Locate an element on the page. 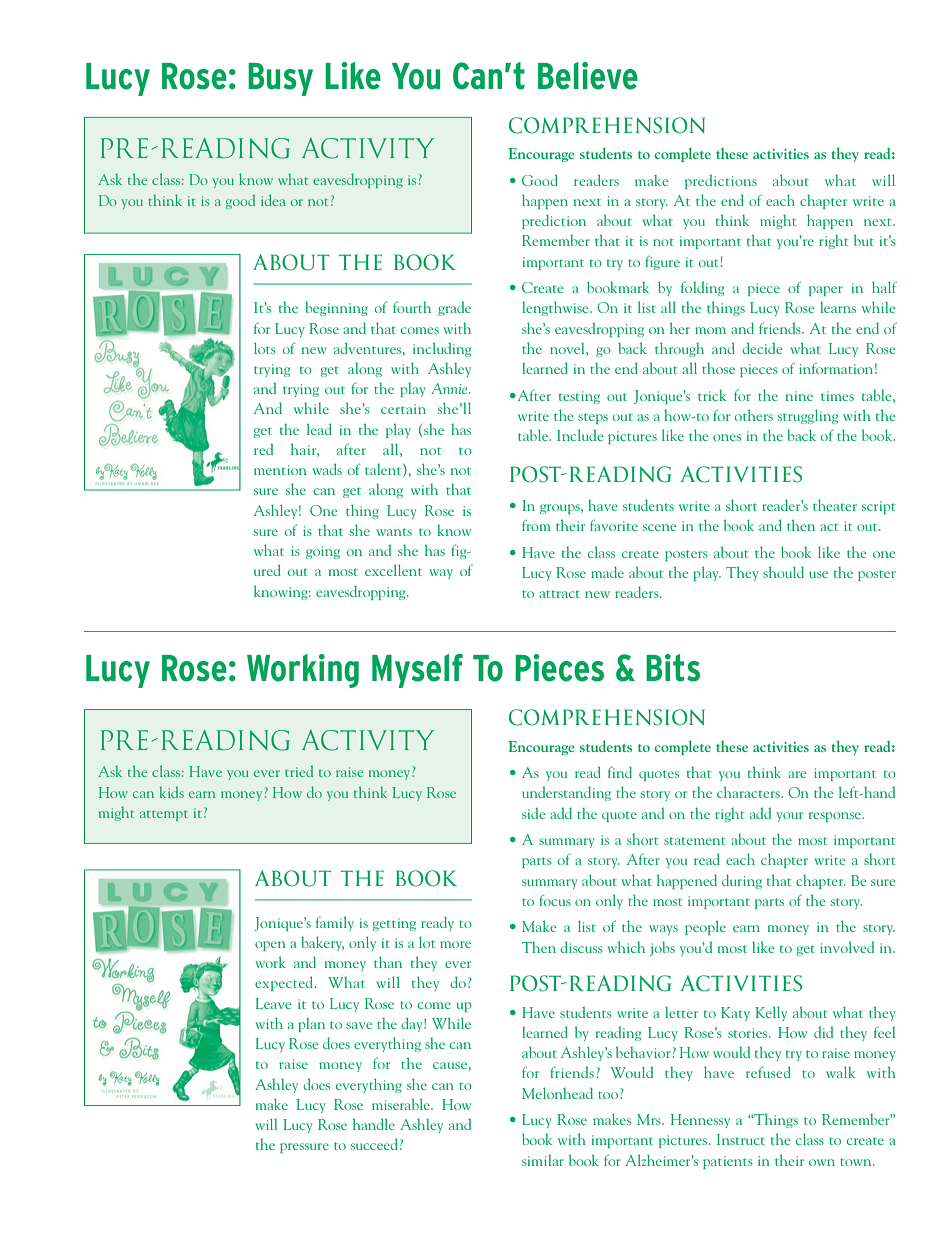 The image size is (952, 1233). testing is located at coordinates (579, 397).
